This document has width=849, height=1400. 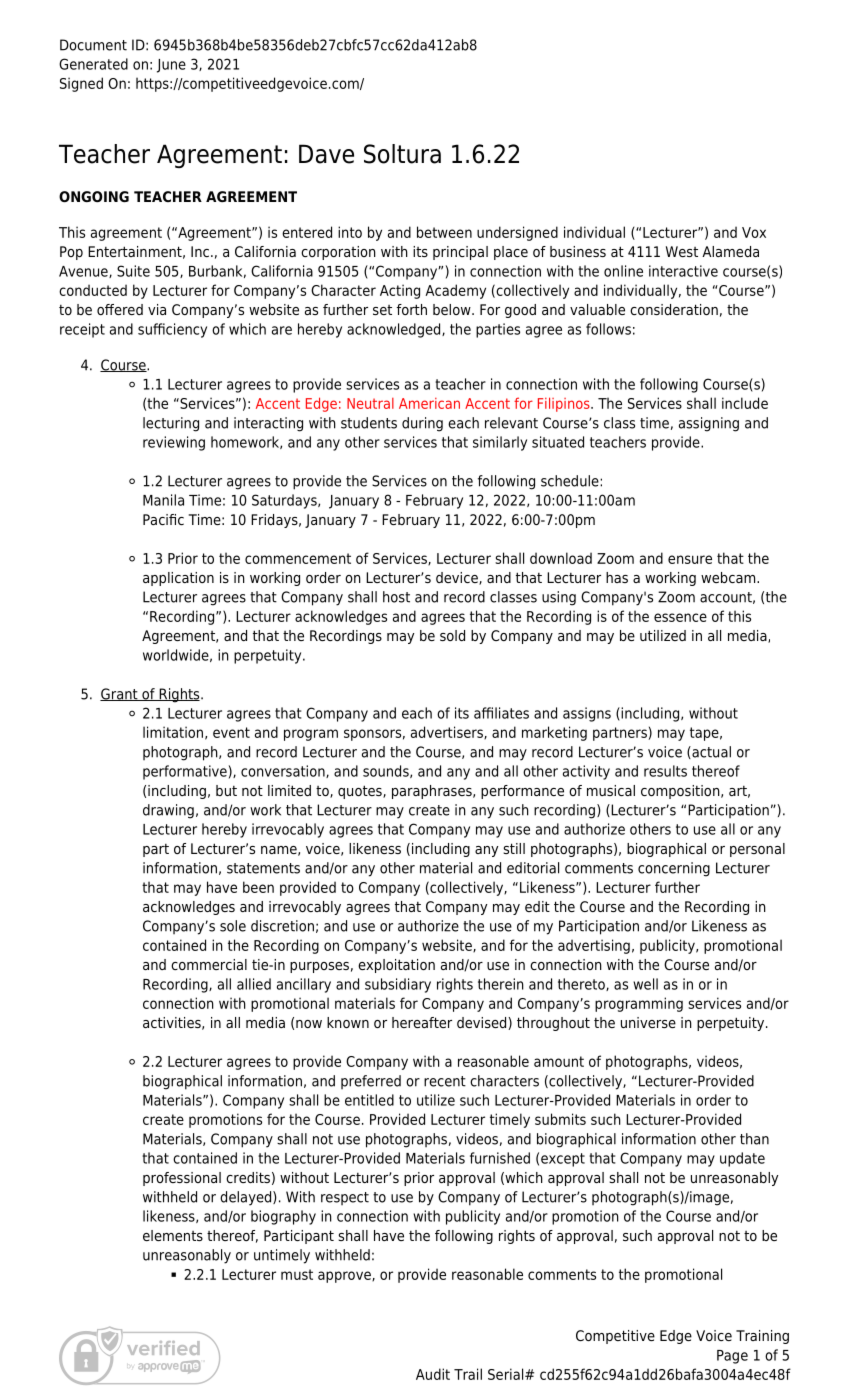 I want to click on universe, so click(x=648, y=1022).
